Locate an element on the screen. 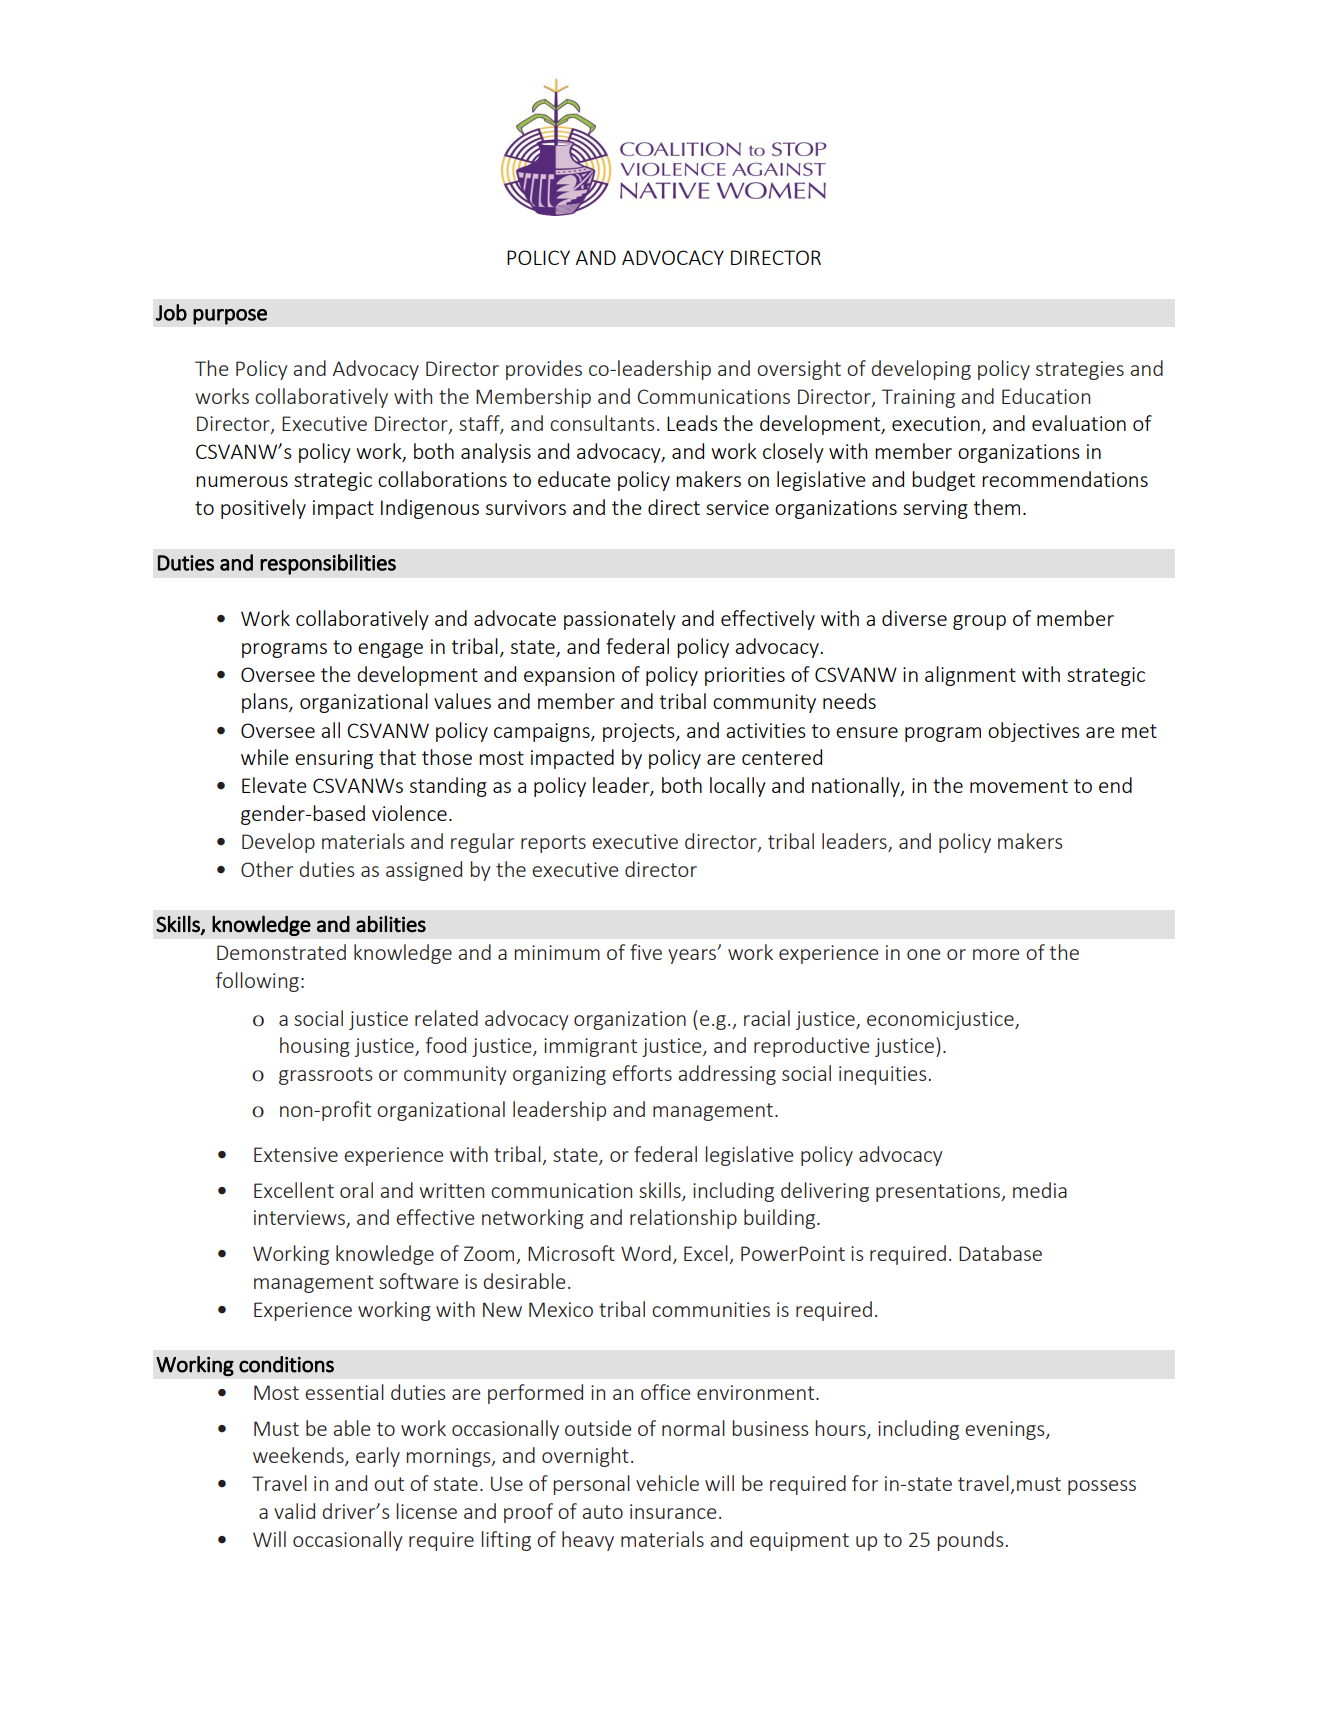 The width and height of the screenshot is (1328, 1719). provides is located at coordinates (544, 370).
